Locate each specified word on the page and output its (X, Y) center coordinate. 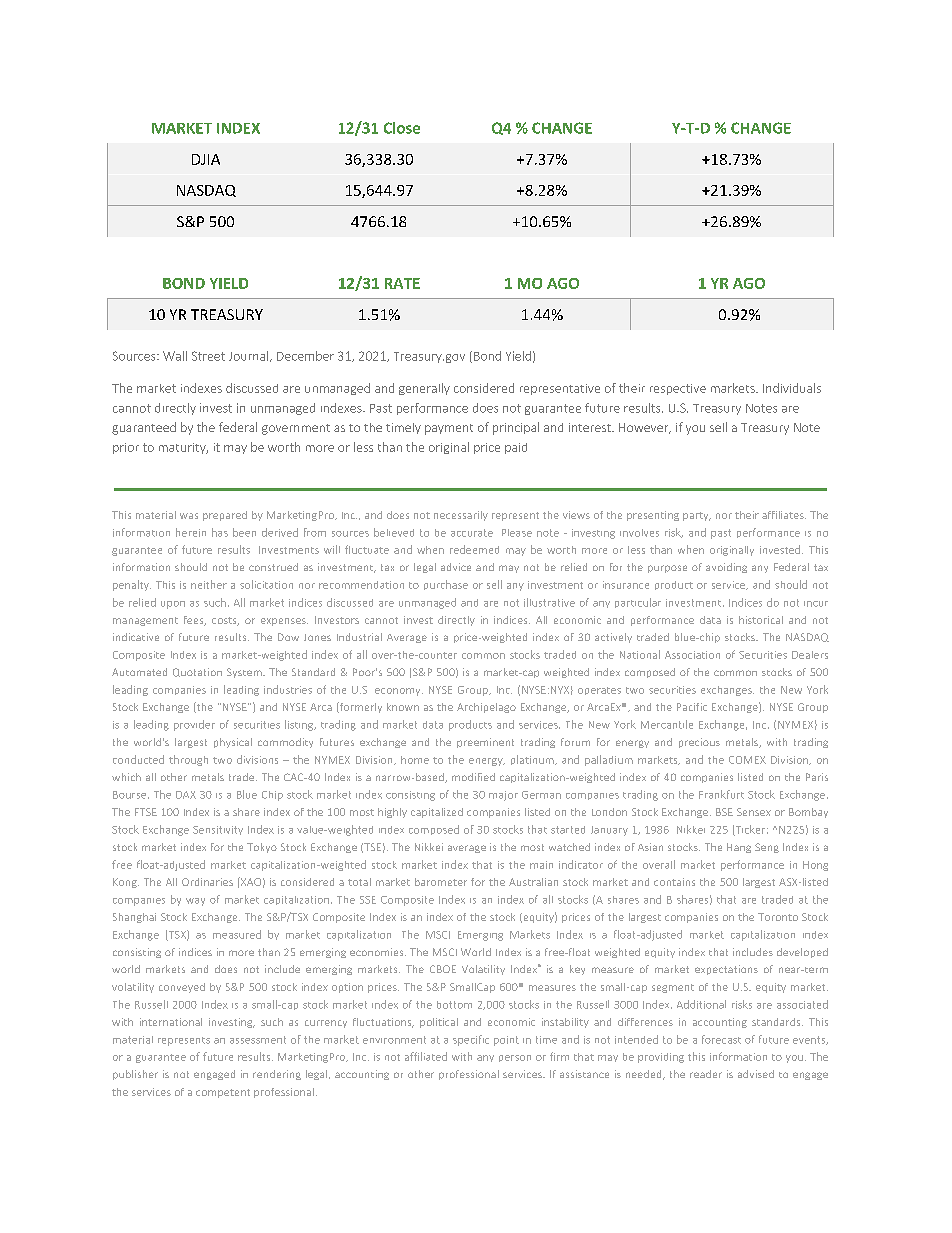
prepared (225, 516)
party (697, 516)
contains (674, 882)
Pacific (692, 707)
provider (194, 725)
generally (424, 389)
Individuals (792, 388)
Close (402, 128)
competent (223, 1093)
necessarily (461, 516)
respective (678, 389)
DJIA (206, 159)
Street (208, 356)
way (195, 902)
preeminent (485, 743)
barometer (441, 882)
